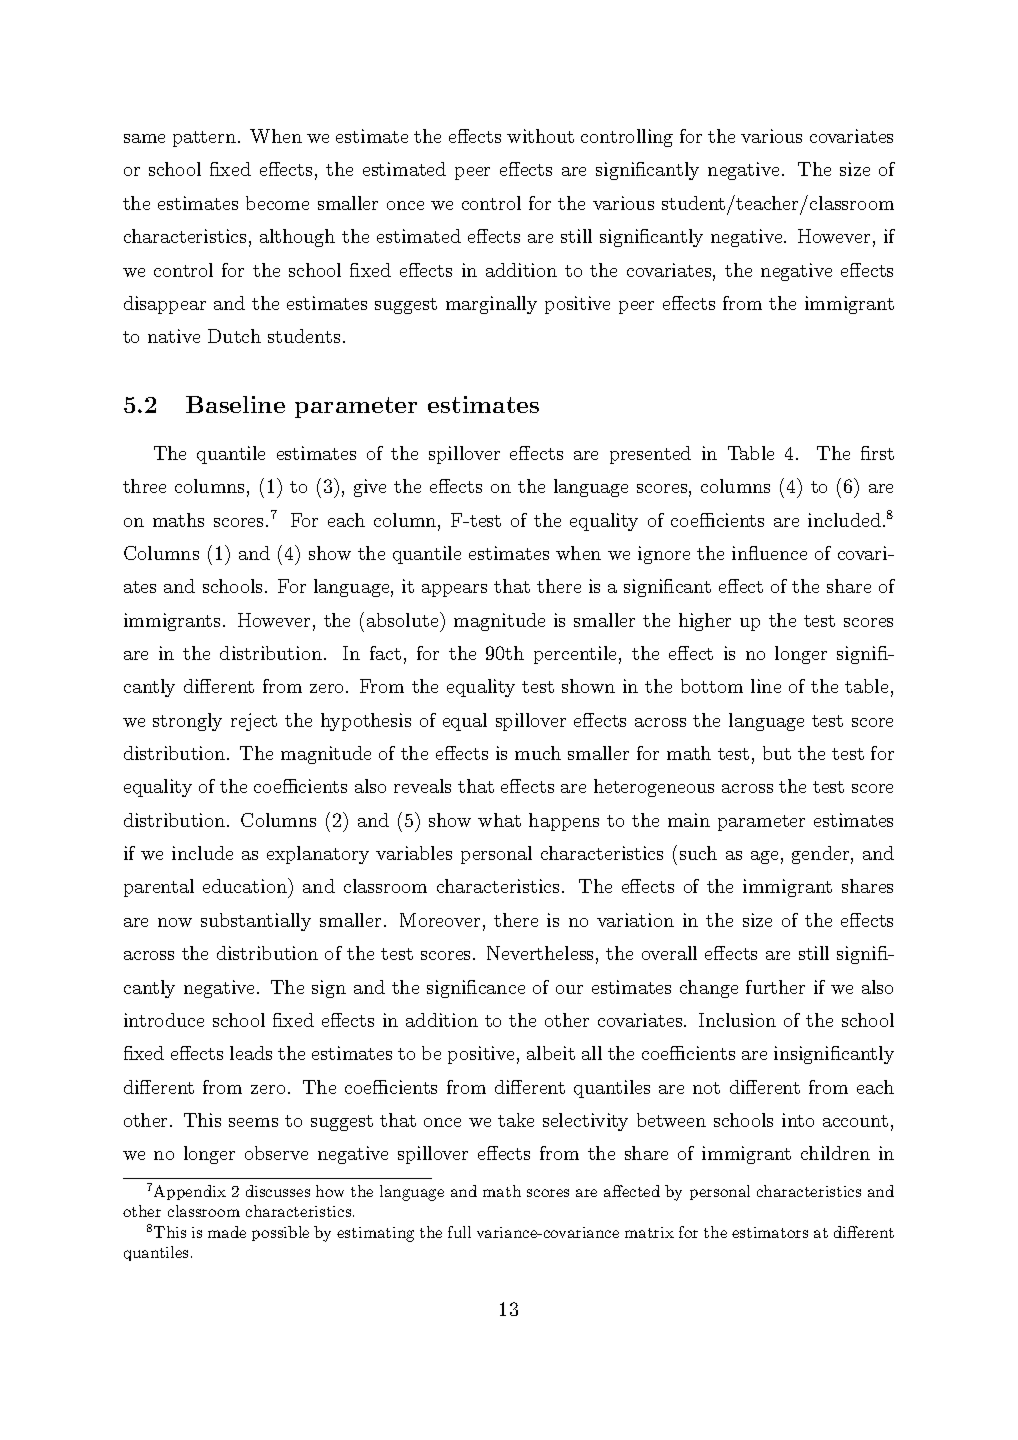 The width and height of the page is (1018, 1440). What do you see at coordinates (712, 686) in the page?
I see `bottom` at bounding box center [712, 686].
